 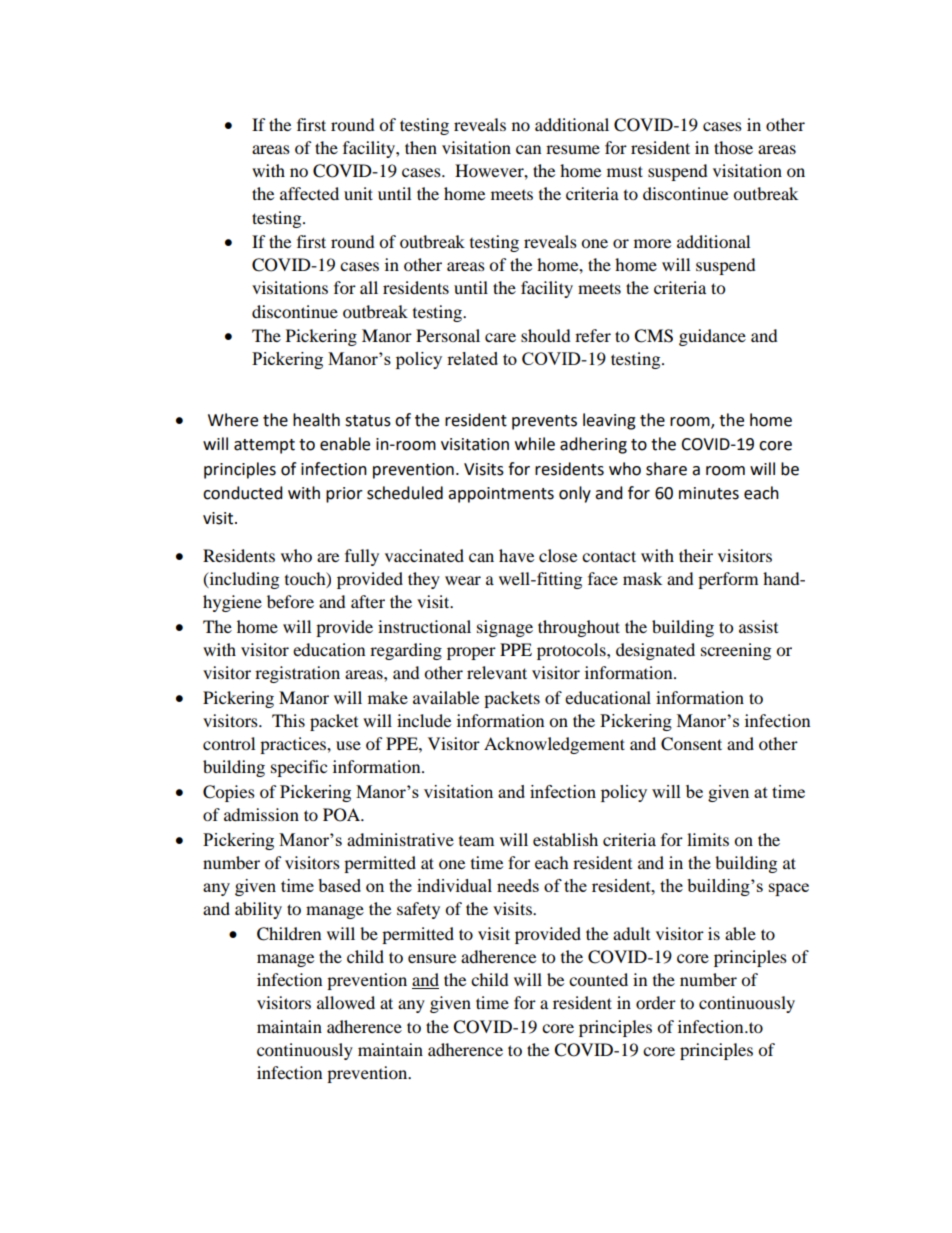 I want to click on resume, so click(x=573, y=149).
